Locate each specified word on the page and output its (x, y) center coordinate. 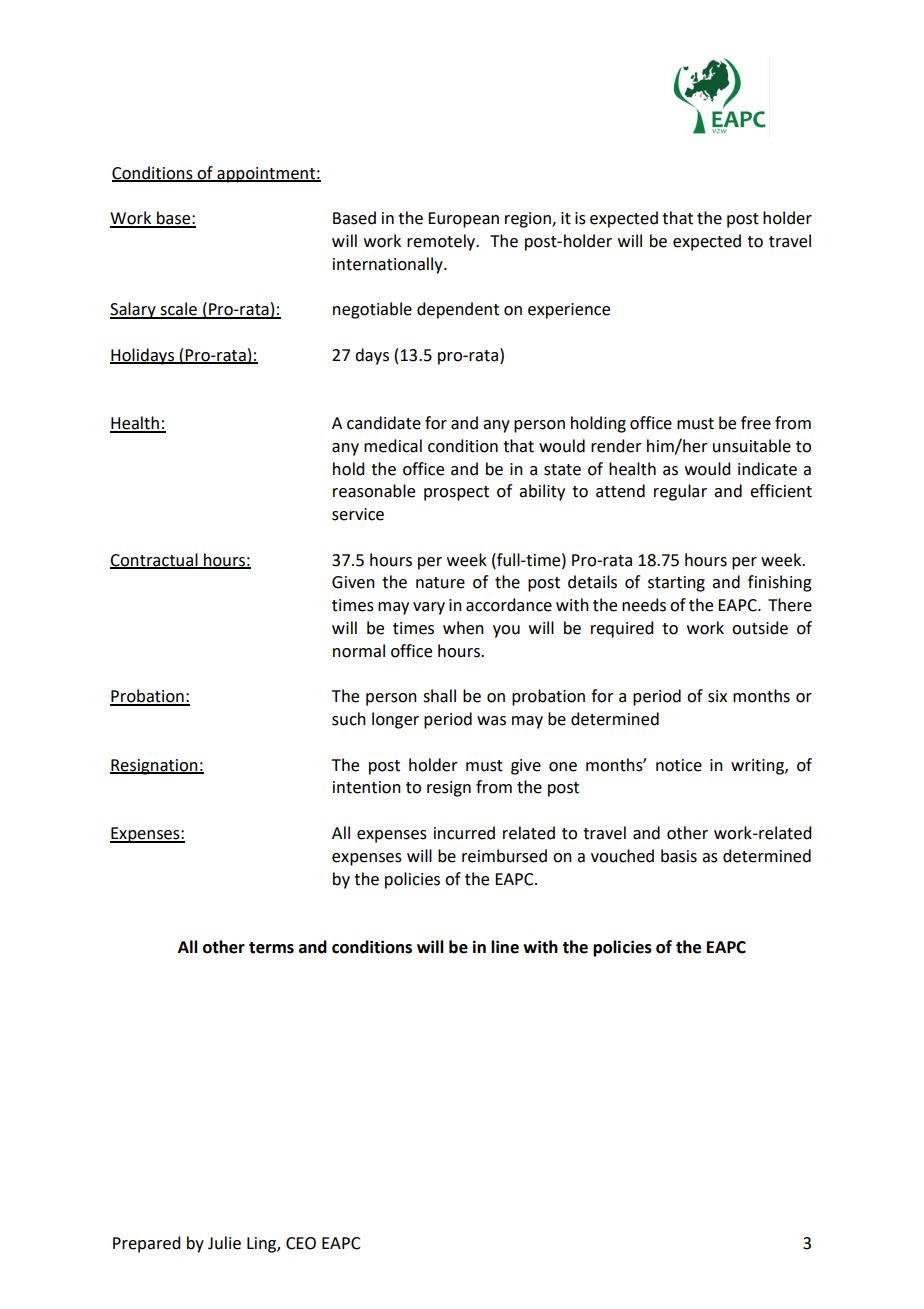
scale (178, 310)
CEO (301, 1243)
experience (569, 311)
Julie (224, 1243)
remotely (442, 242)
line (505, 947)
